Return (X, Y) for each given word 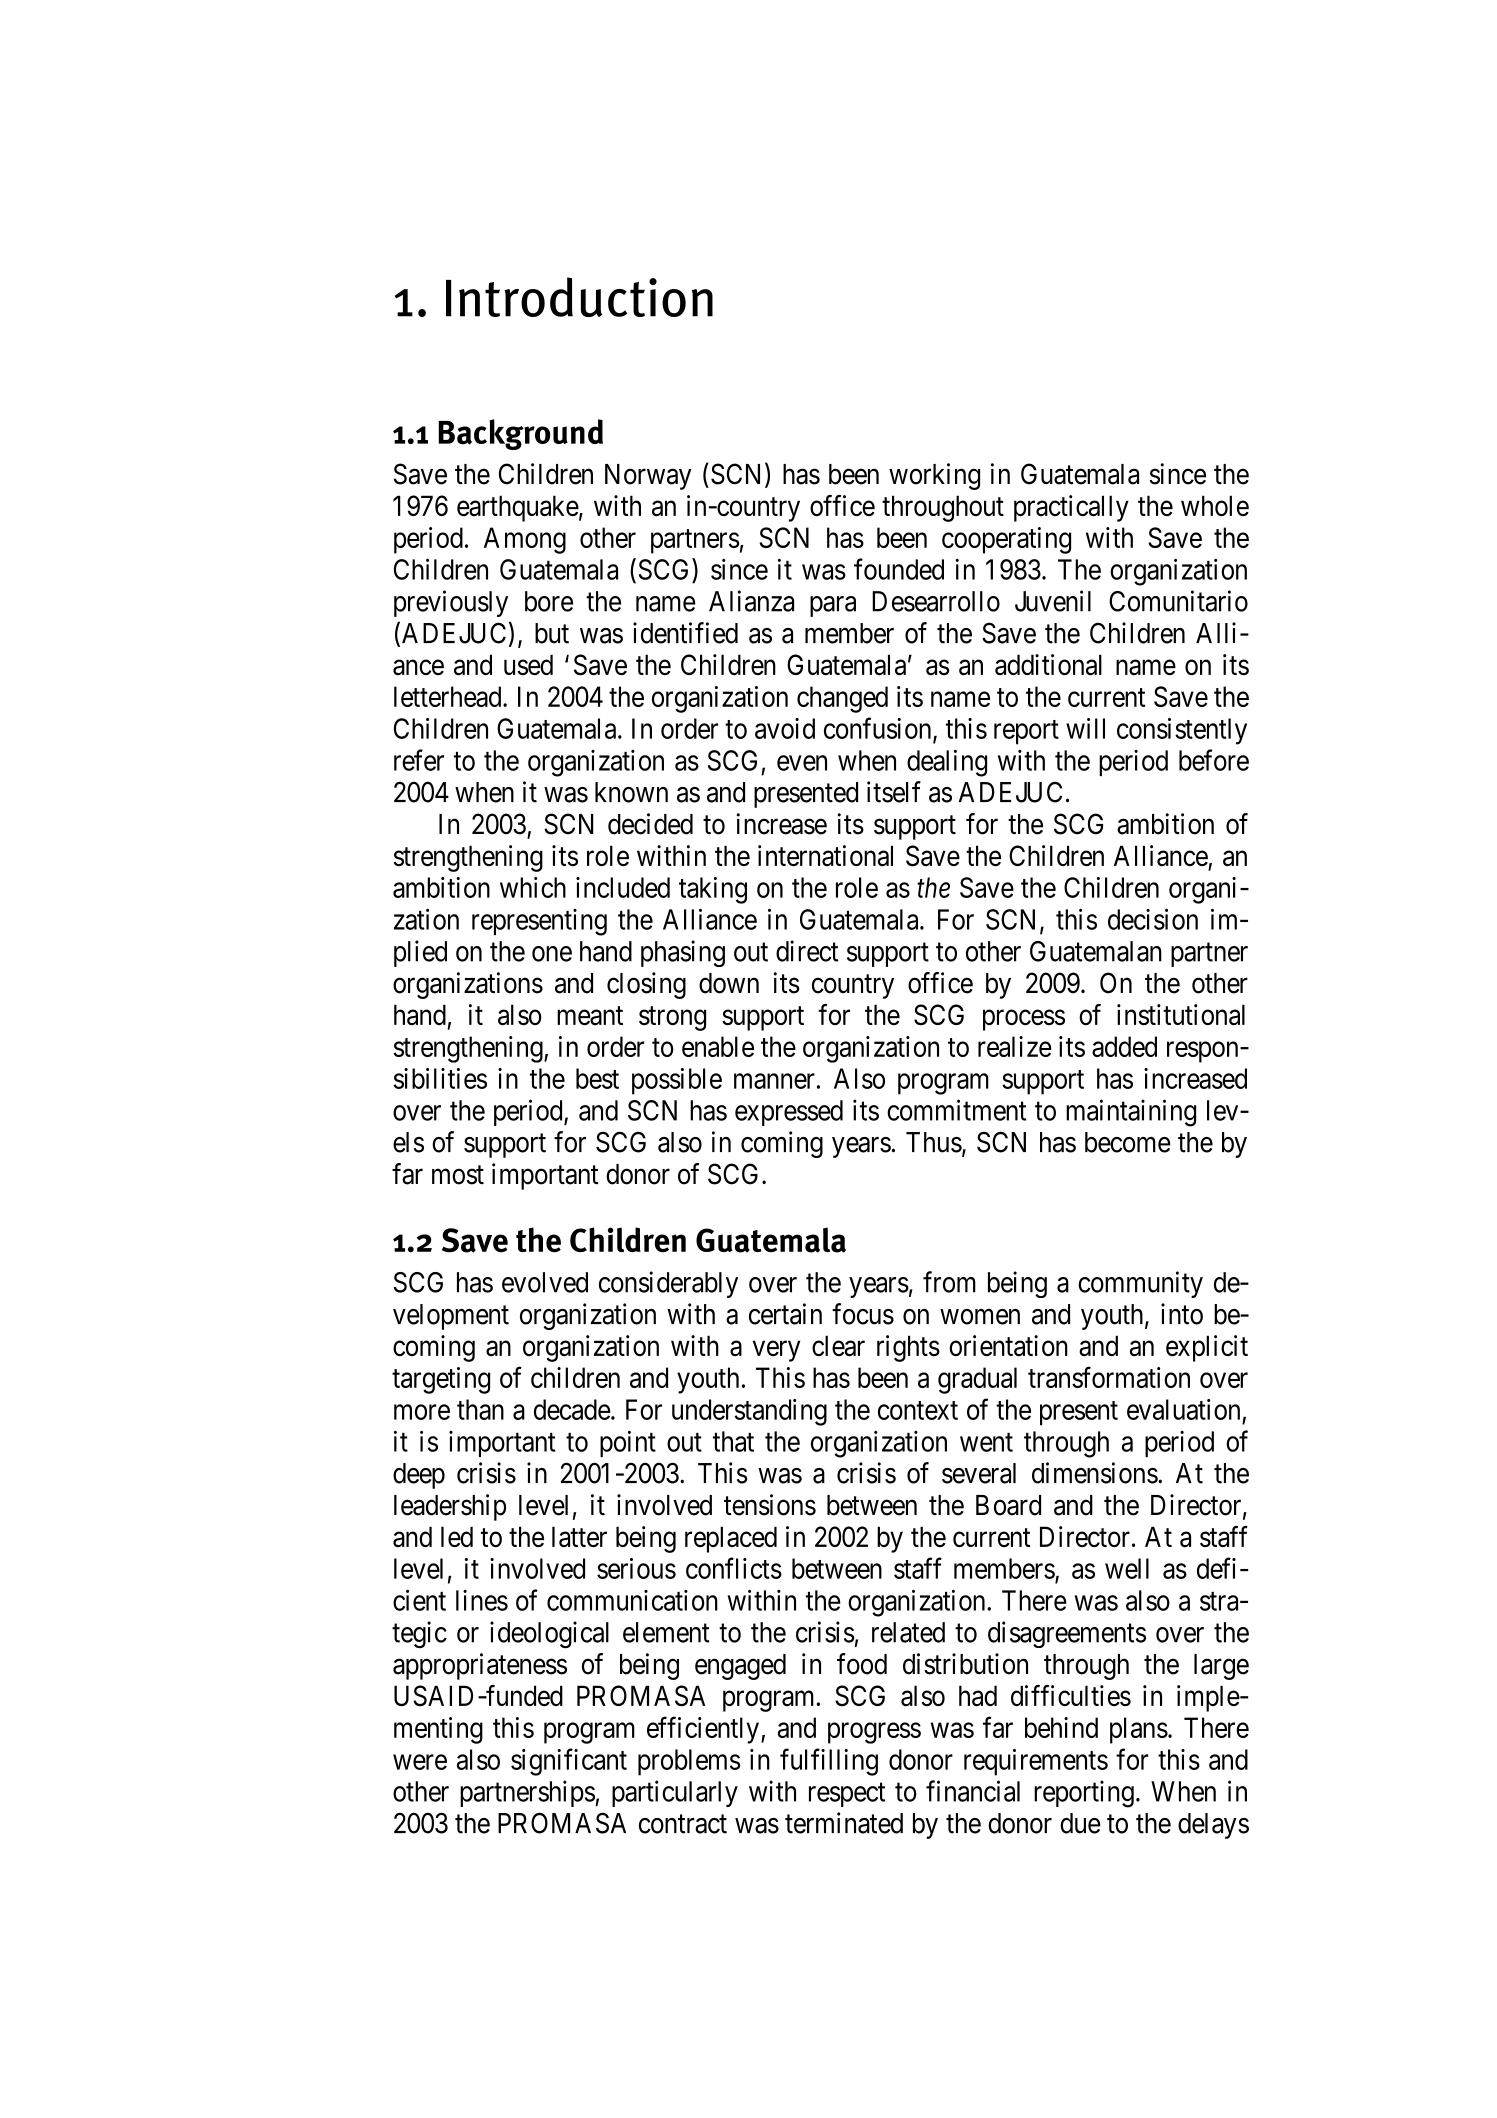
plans (1139, 1730)
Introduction (579, 297)
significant (569, 1762)
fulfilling (829, 1762)
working (934, 476)
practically (1071, 508)
